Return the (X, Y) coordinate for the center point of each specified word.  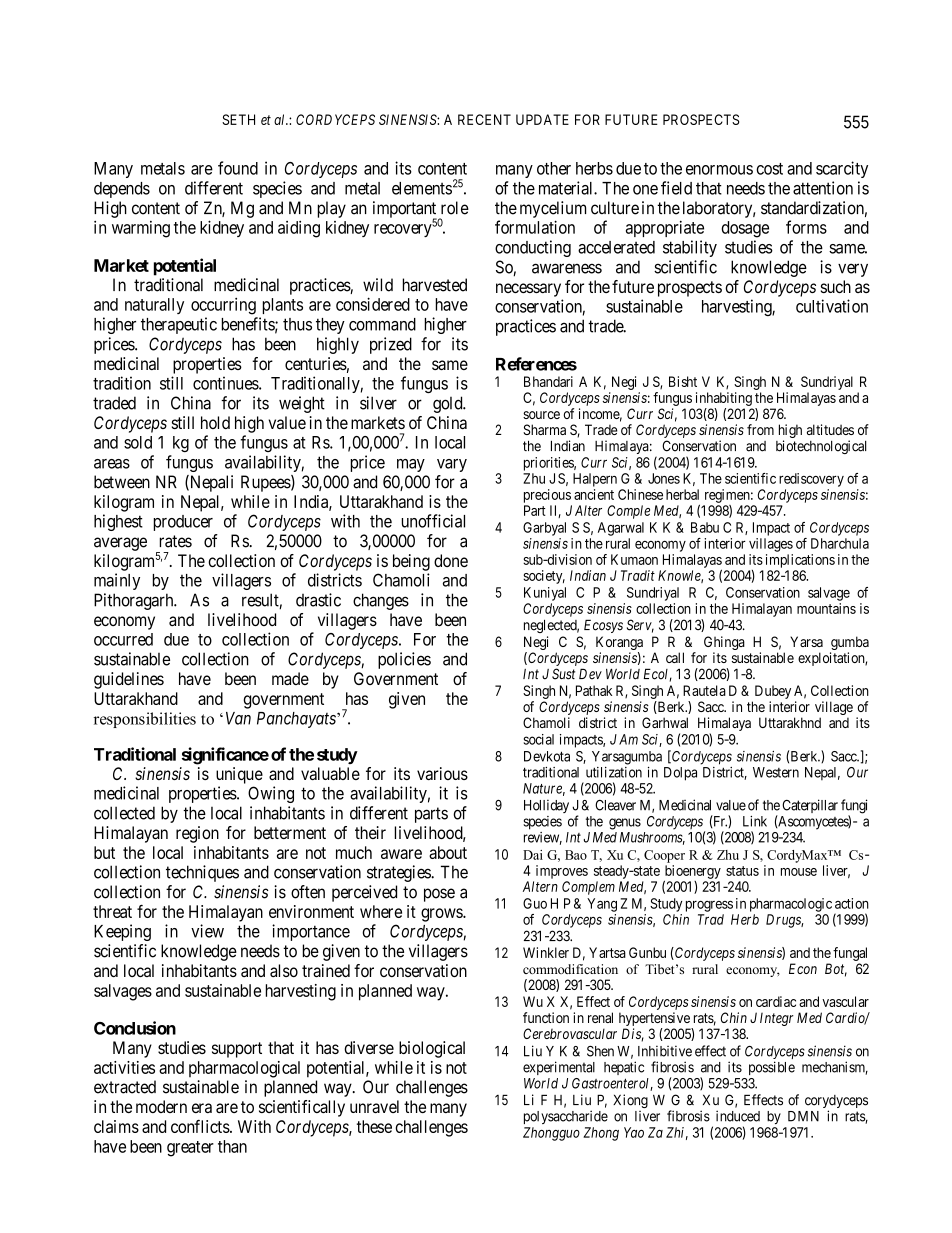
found (238, 168)
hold (215, 422)
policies (404, 660)
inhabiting (724, 399)
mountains (826, 608)
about (448, 852)
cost (769, 169)
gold (449, 404)
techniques (202, 873)
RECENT (484, 119)
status (742, 871)
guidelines (129, 680)
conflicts (201, 1126)
